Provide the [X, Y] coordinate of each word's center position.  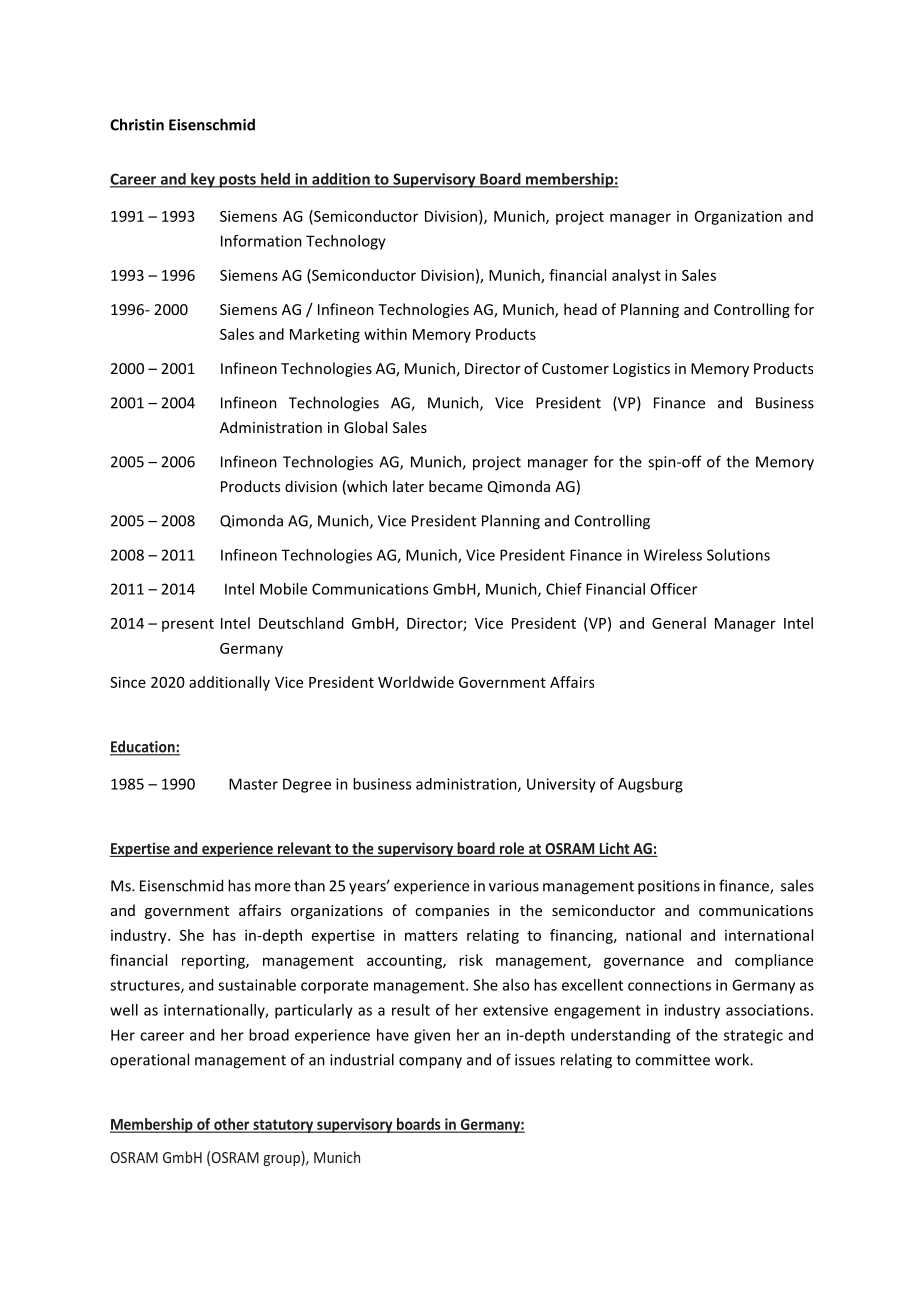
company [430, 1063]
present [188, 625]
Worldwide [416, 682]
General [679, 623]
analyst [636, 276]
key [203, 180]
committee [672, 1060]
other [232, 1125]
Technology [346, 242]
